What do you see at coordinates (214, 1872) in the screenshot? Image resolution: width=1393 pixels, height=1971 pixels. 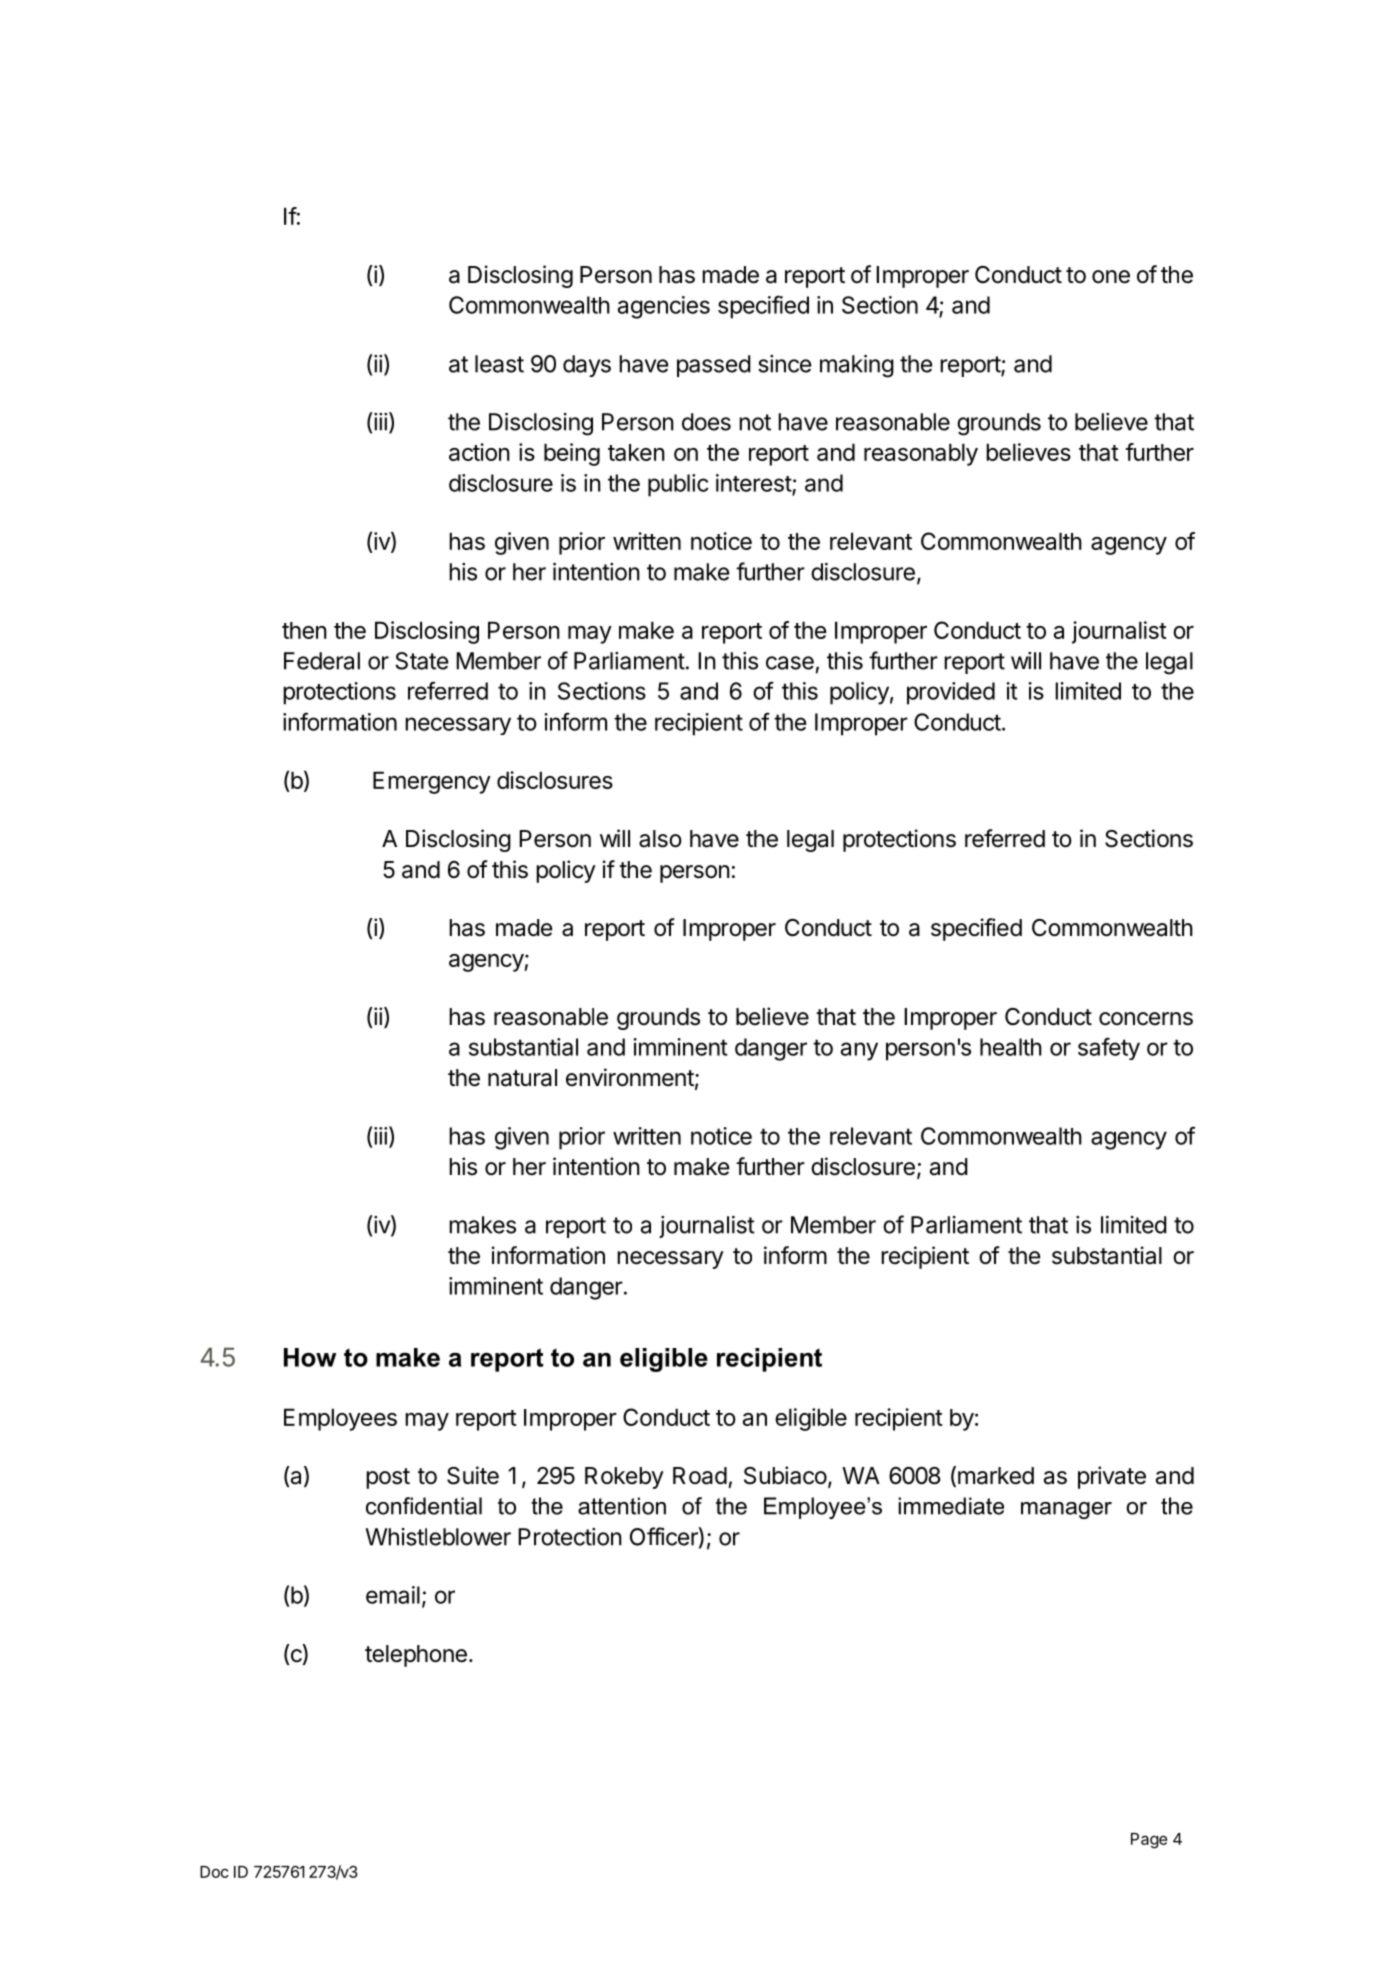 I see `Doc` at bounding box center [214, 1872].
